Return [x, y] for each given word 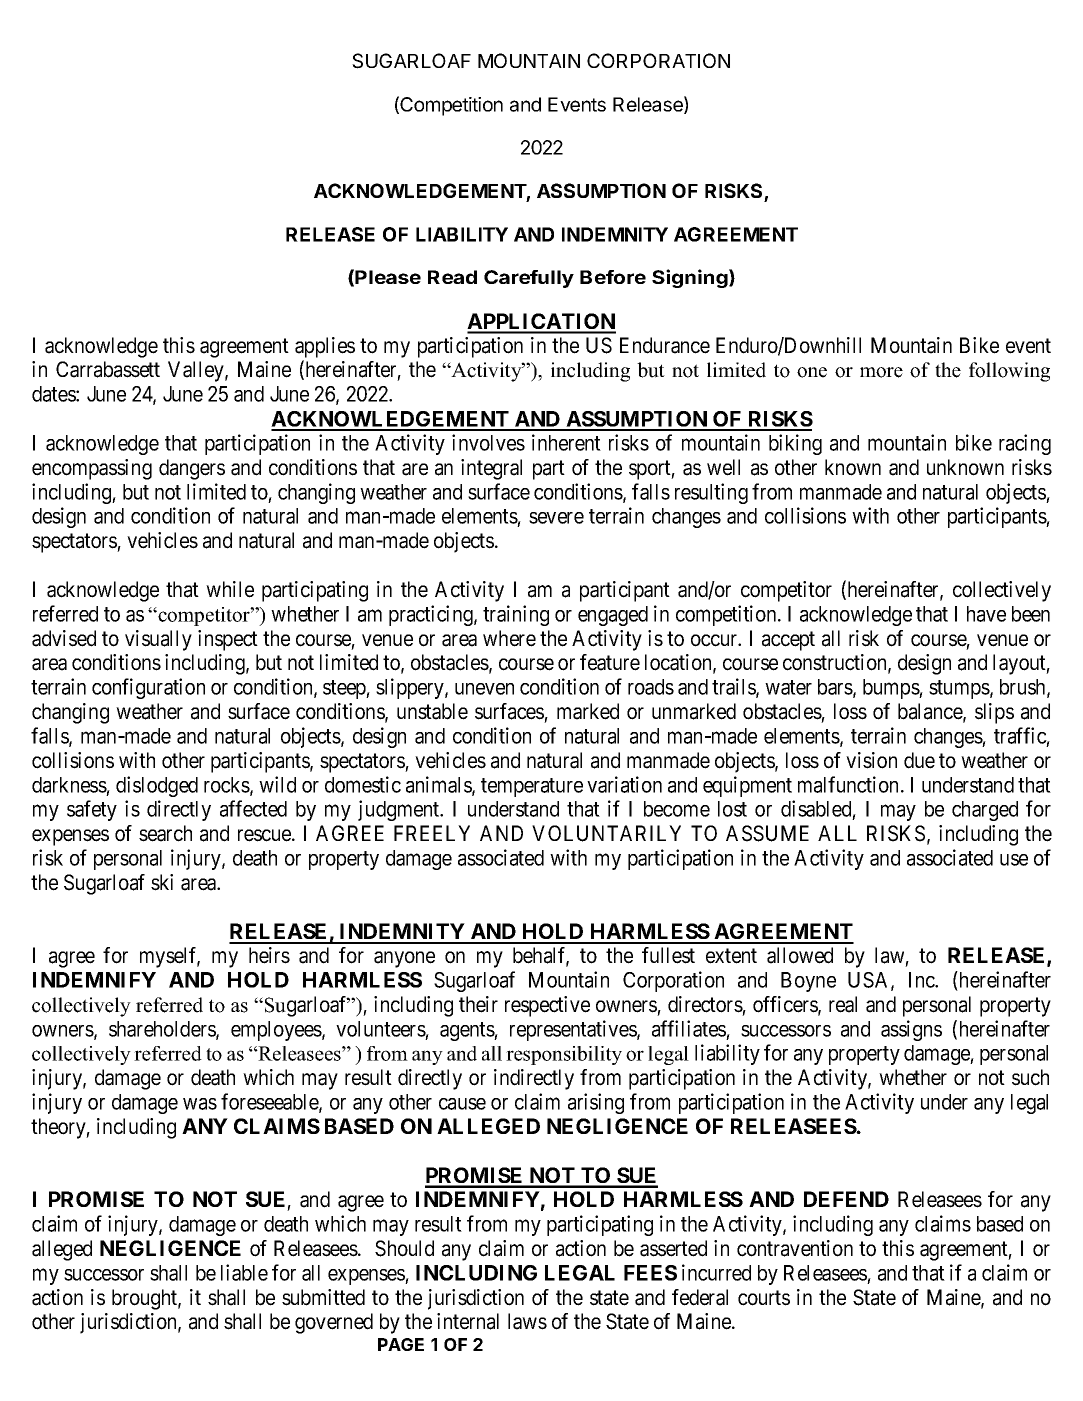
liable [244, 1272]
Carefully [529, 279]
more [881, 372]
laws [527, 1321]
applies [325, 347]
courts [764, 1298]
